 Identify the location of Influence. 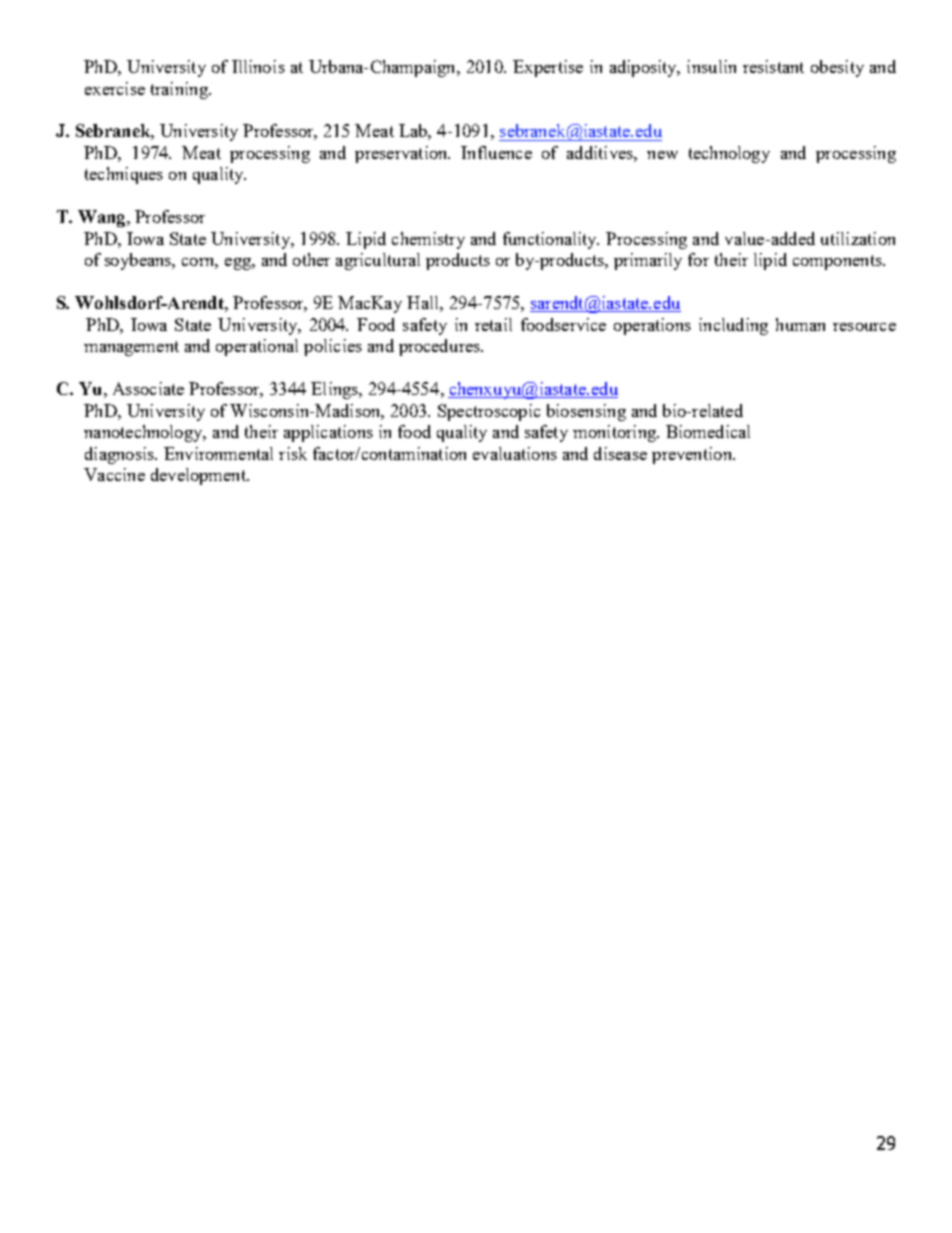
(496, 152).
